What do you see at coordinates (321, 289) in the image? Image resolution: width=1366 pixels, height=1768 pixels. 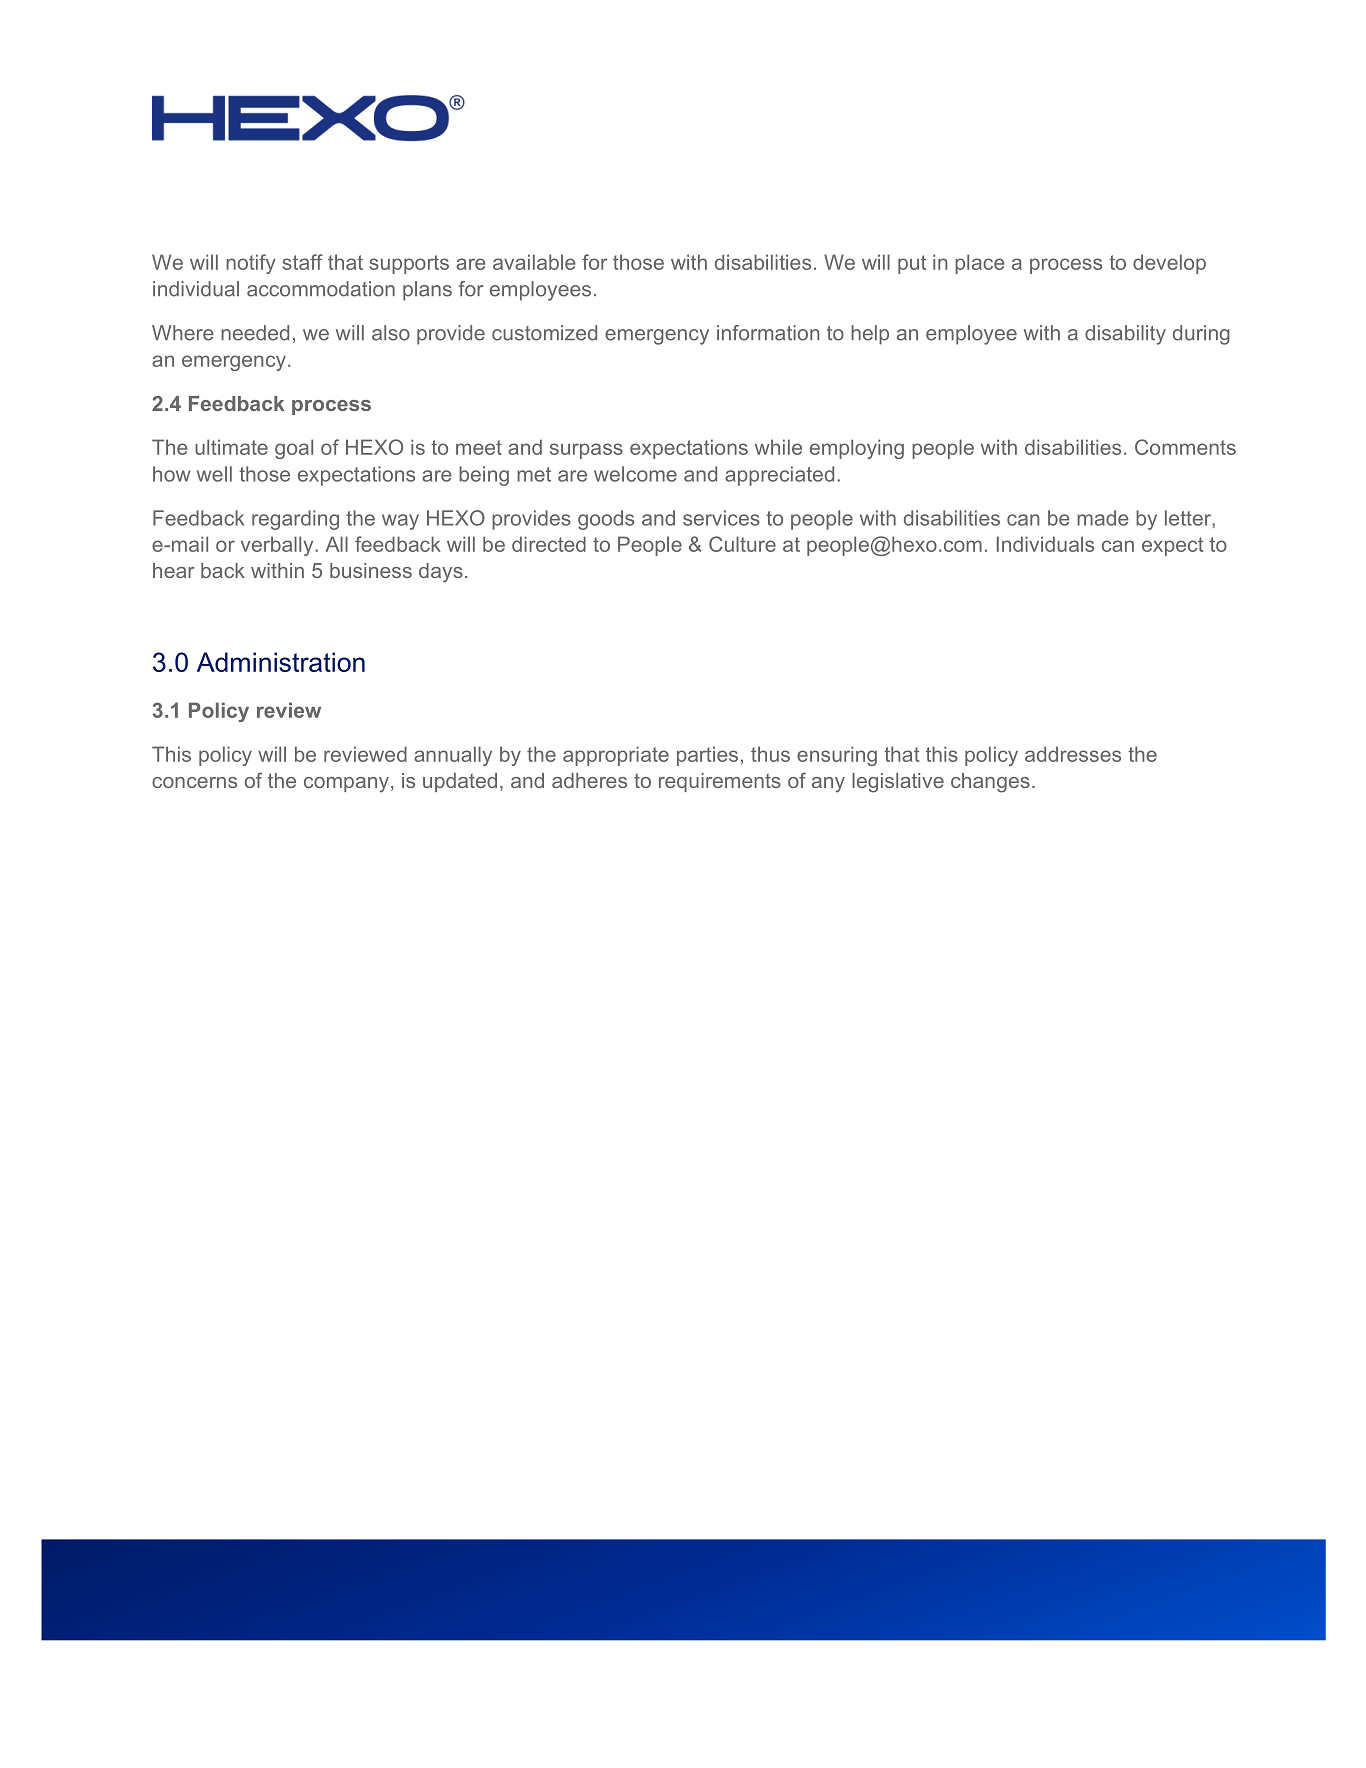 I see `accommodation` at bounding box center [321, 289].
